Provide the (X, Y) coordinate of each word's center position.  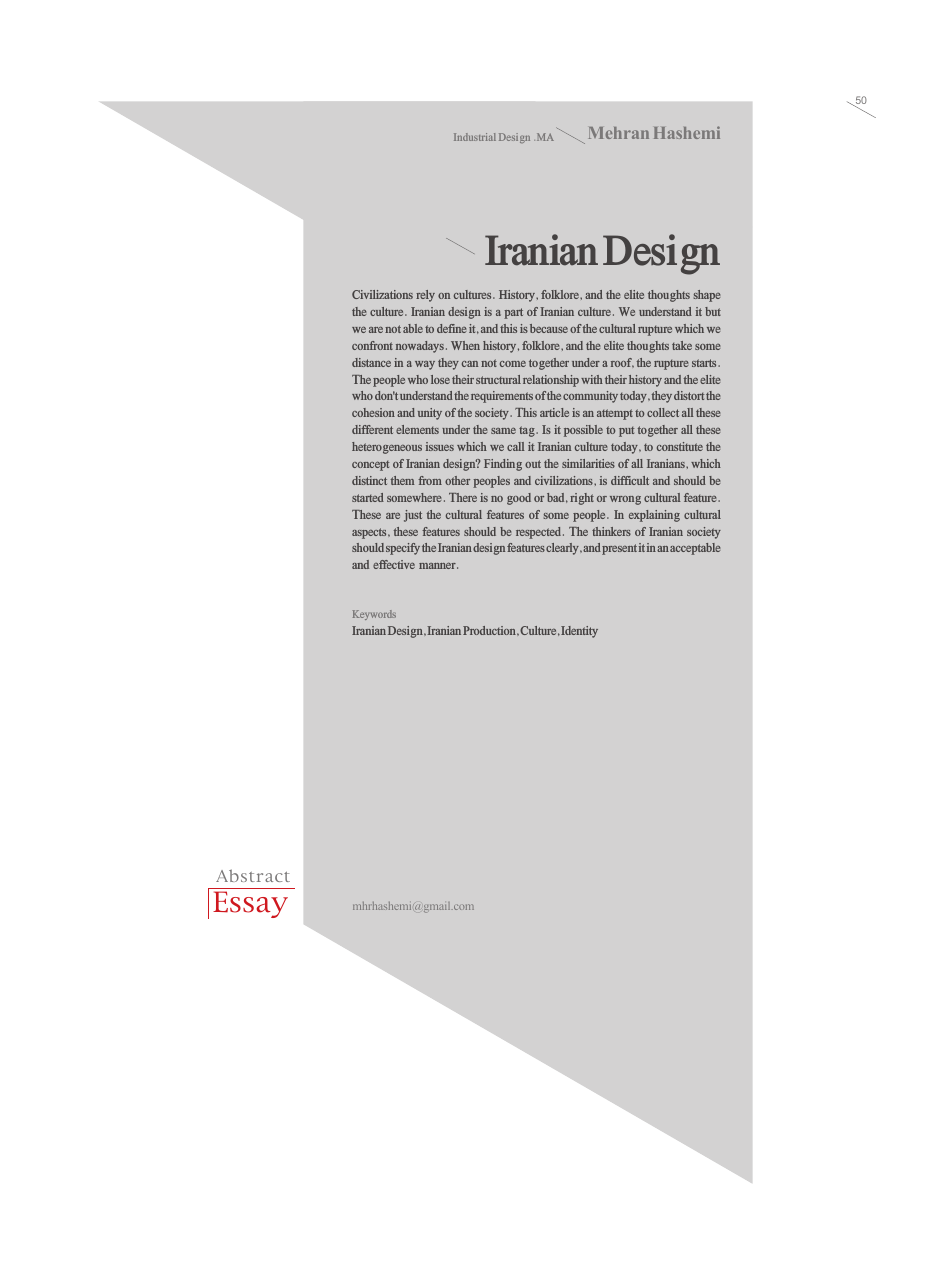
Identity (579, 632)
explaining (654, 516)
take (682, 345)
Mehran (619, 133)
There (463, 497)
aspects (370, 533)
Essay (250, 904)
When (465, 345)
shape (707, 296)
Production (490, 630)
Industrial (475, 137)
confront (372, 345)
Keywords (374, 615)
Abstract (253, 875)
